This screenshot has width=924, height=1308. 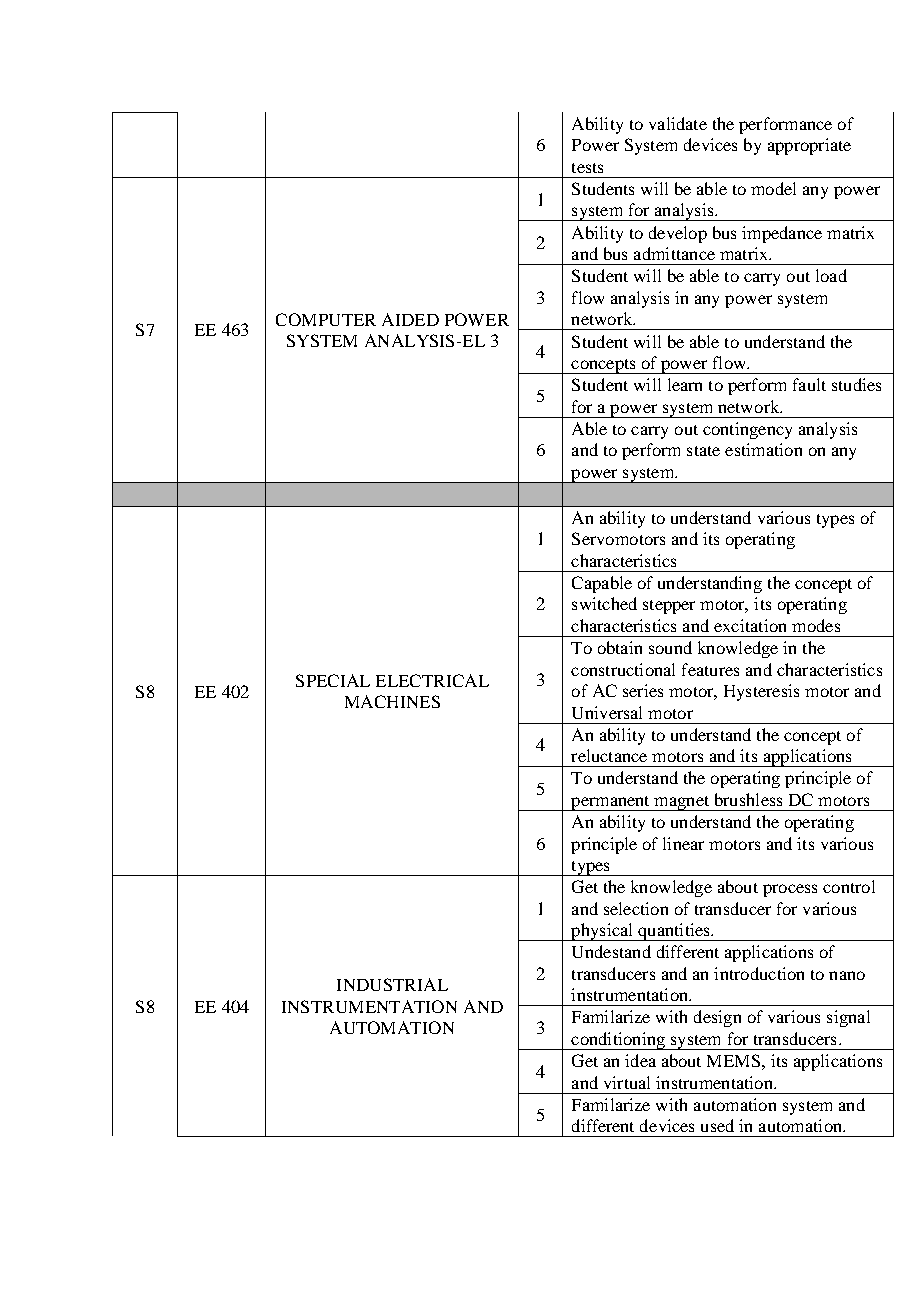 What do you see at coordinates (809, 146) in the screenshot?
I see `appropriate` at bounding box center [809, 146].
